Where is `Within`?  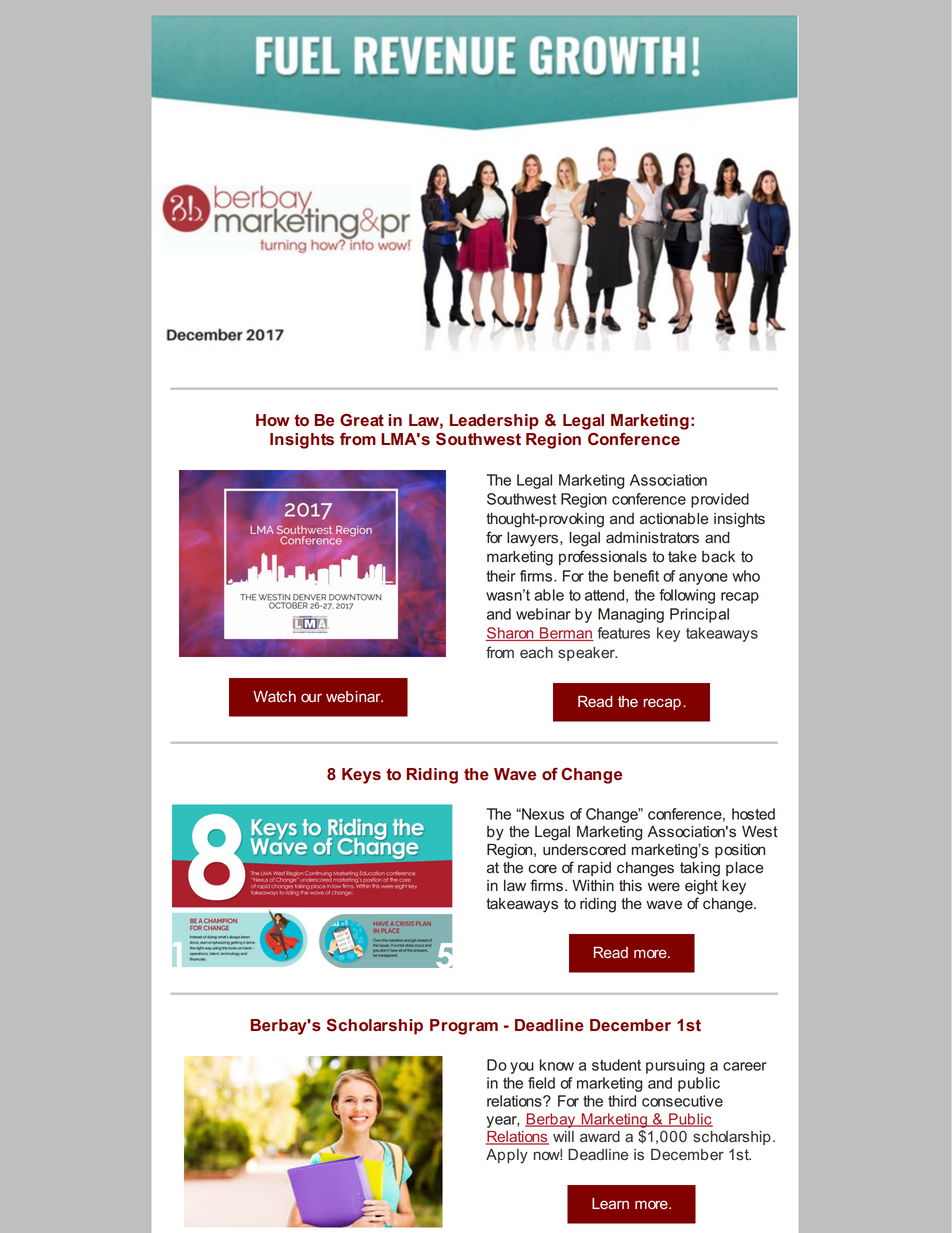
Within is located at coordinates (593, 885).
